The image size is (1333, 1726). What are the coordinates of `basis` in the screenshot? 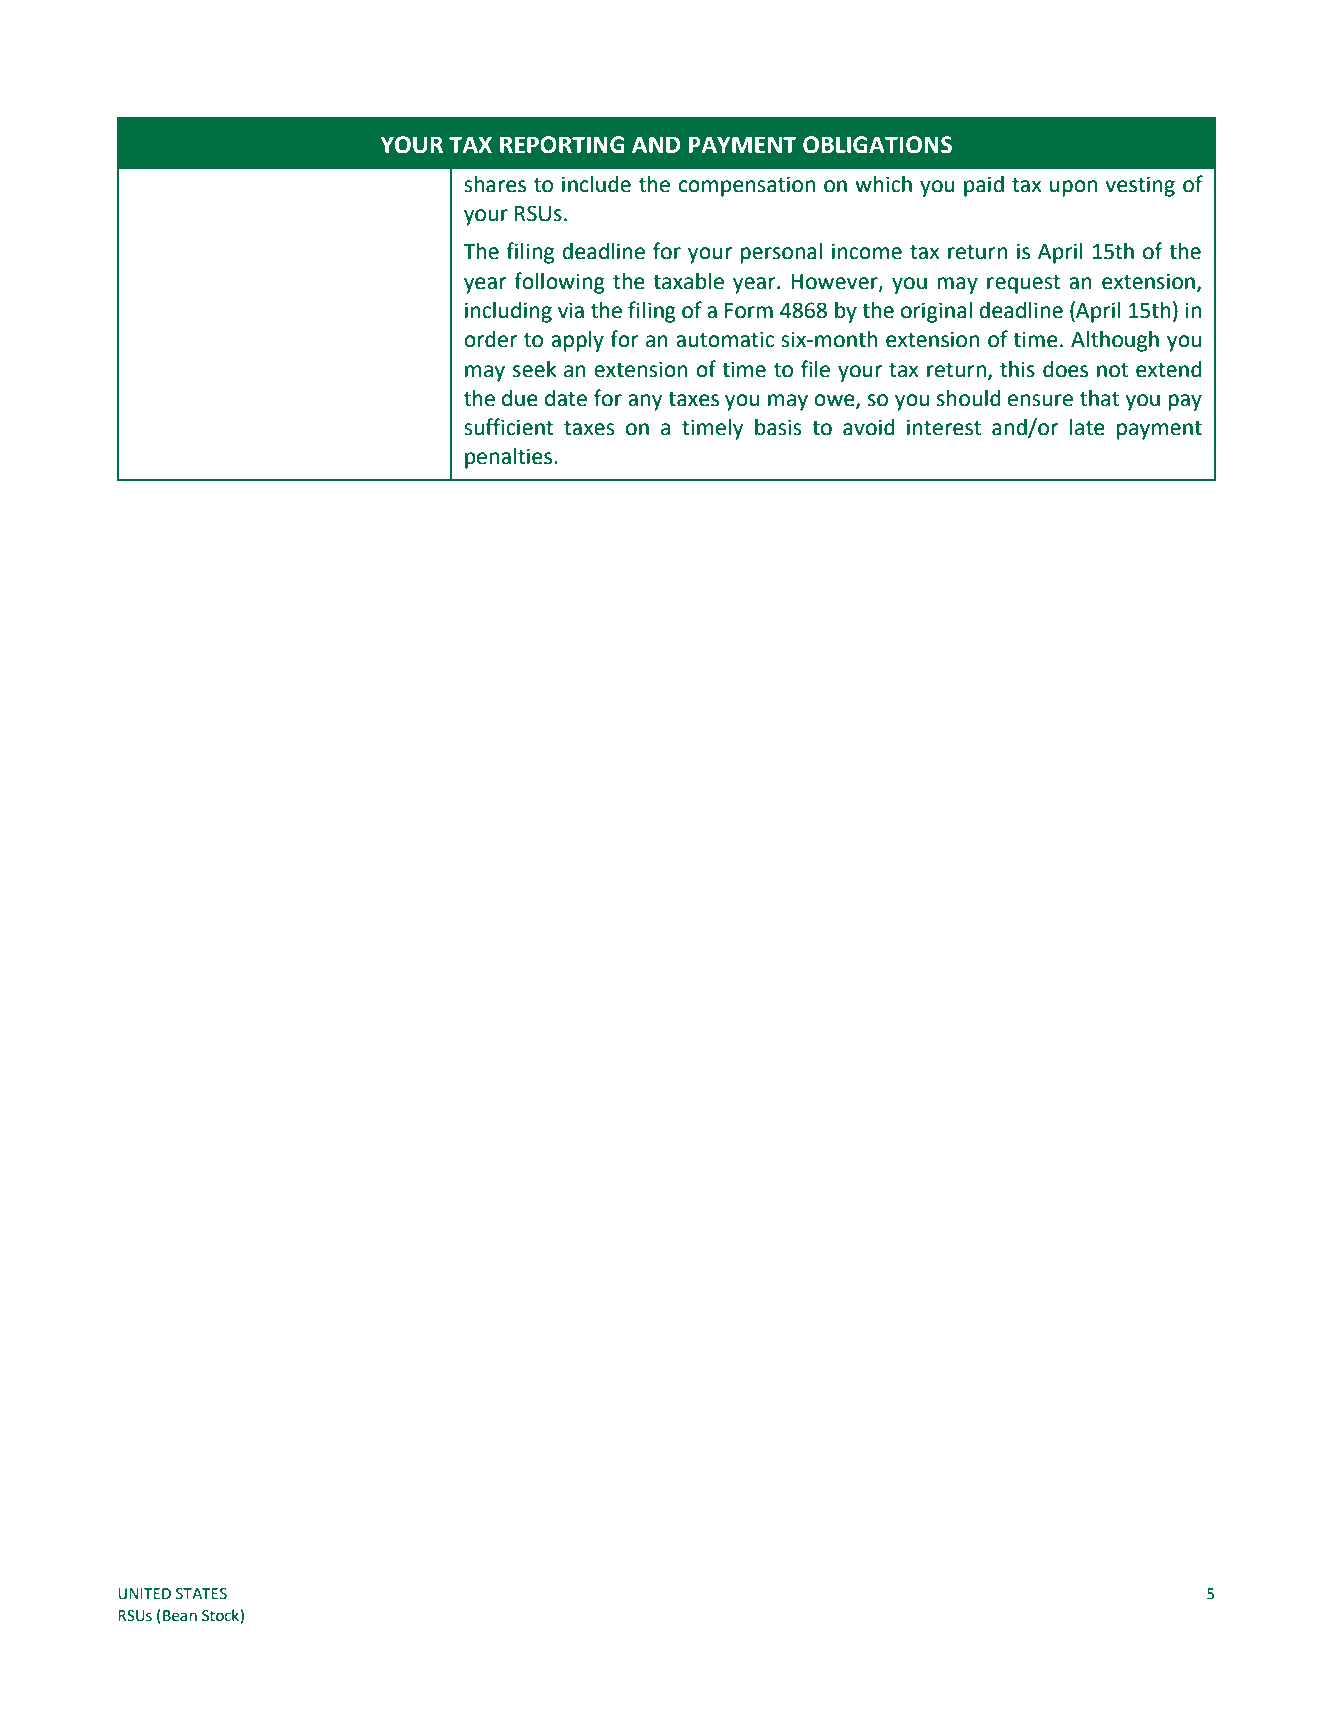 It's located at (778, 427).
